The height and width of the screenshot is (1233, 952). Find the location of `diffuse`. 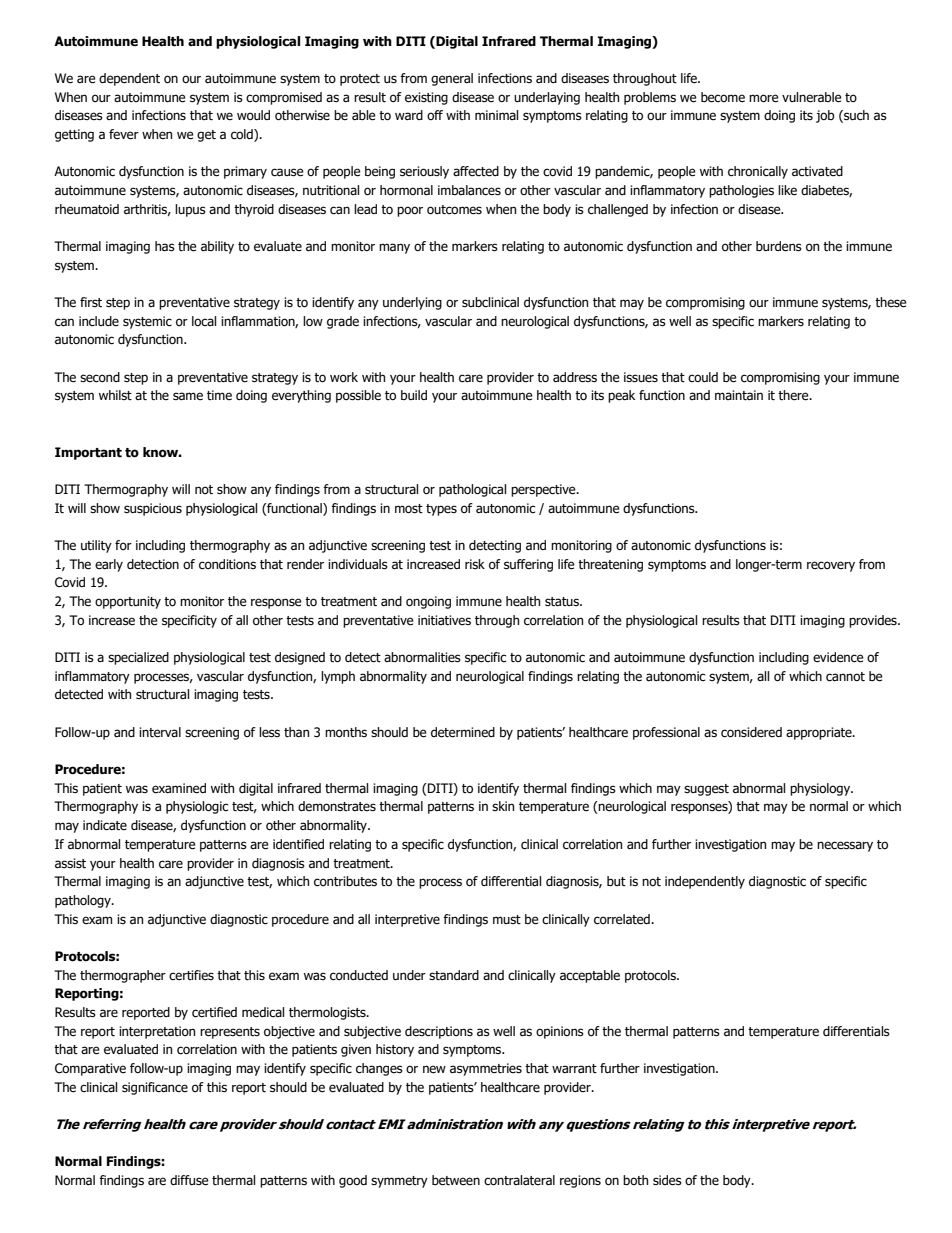

diffuse is located at coordinates (189, 1180).
